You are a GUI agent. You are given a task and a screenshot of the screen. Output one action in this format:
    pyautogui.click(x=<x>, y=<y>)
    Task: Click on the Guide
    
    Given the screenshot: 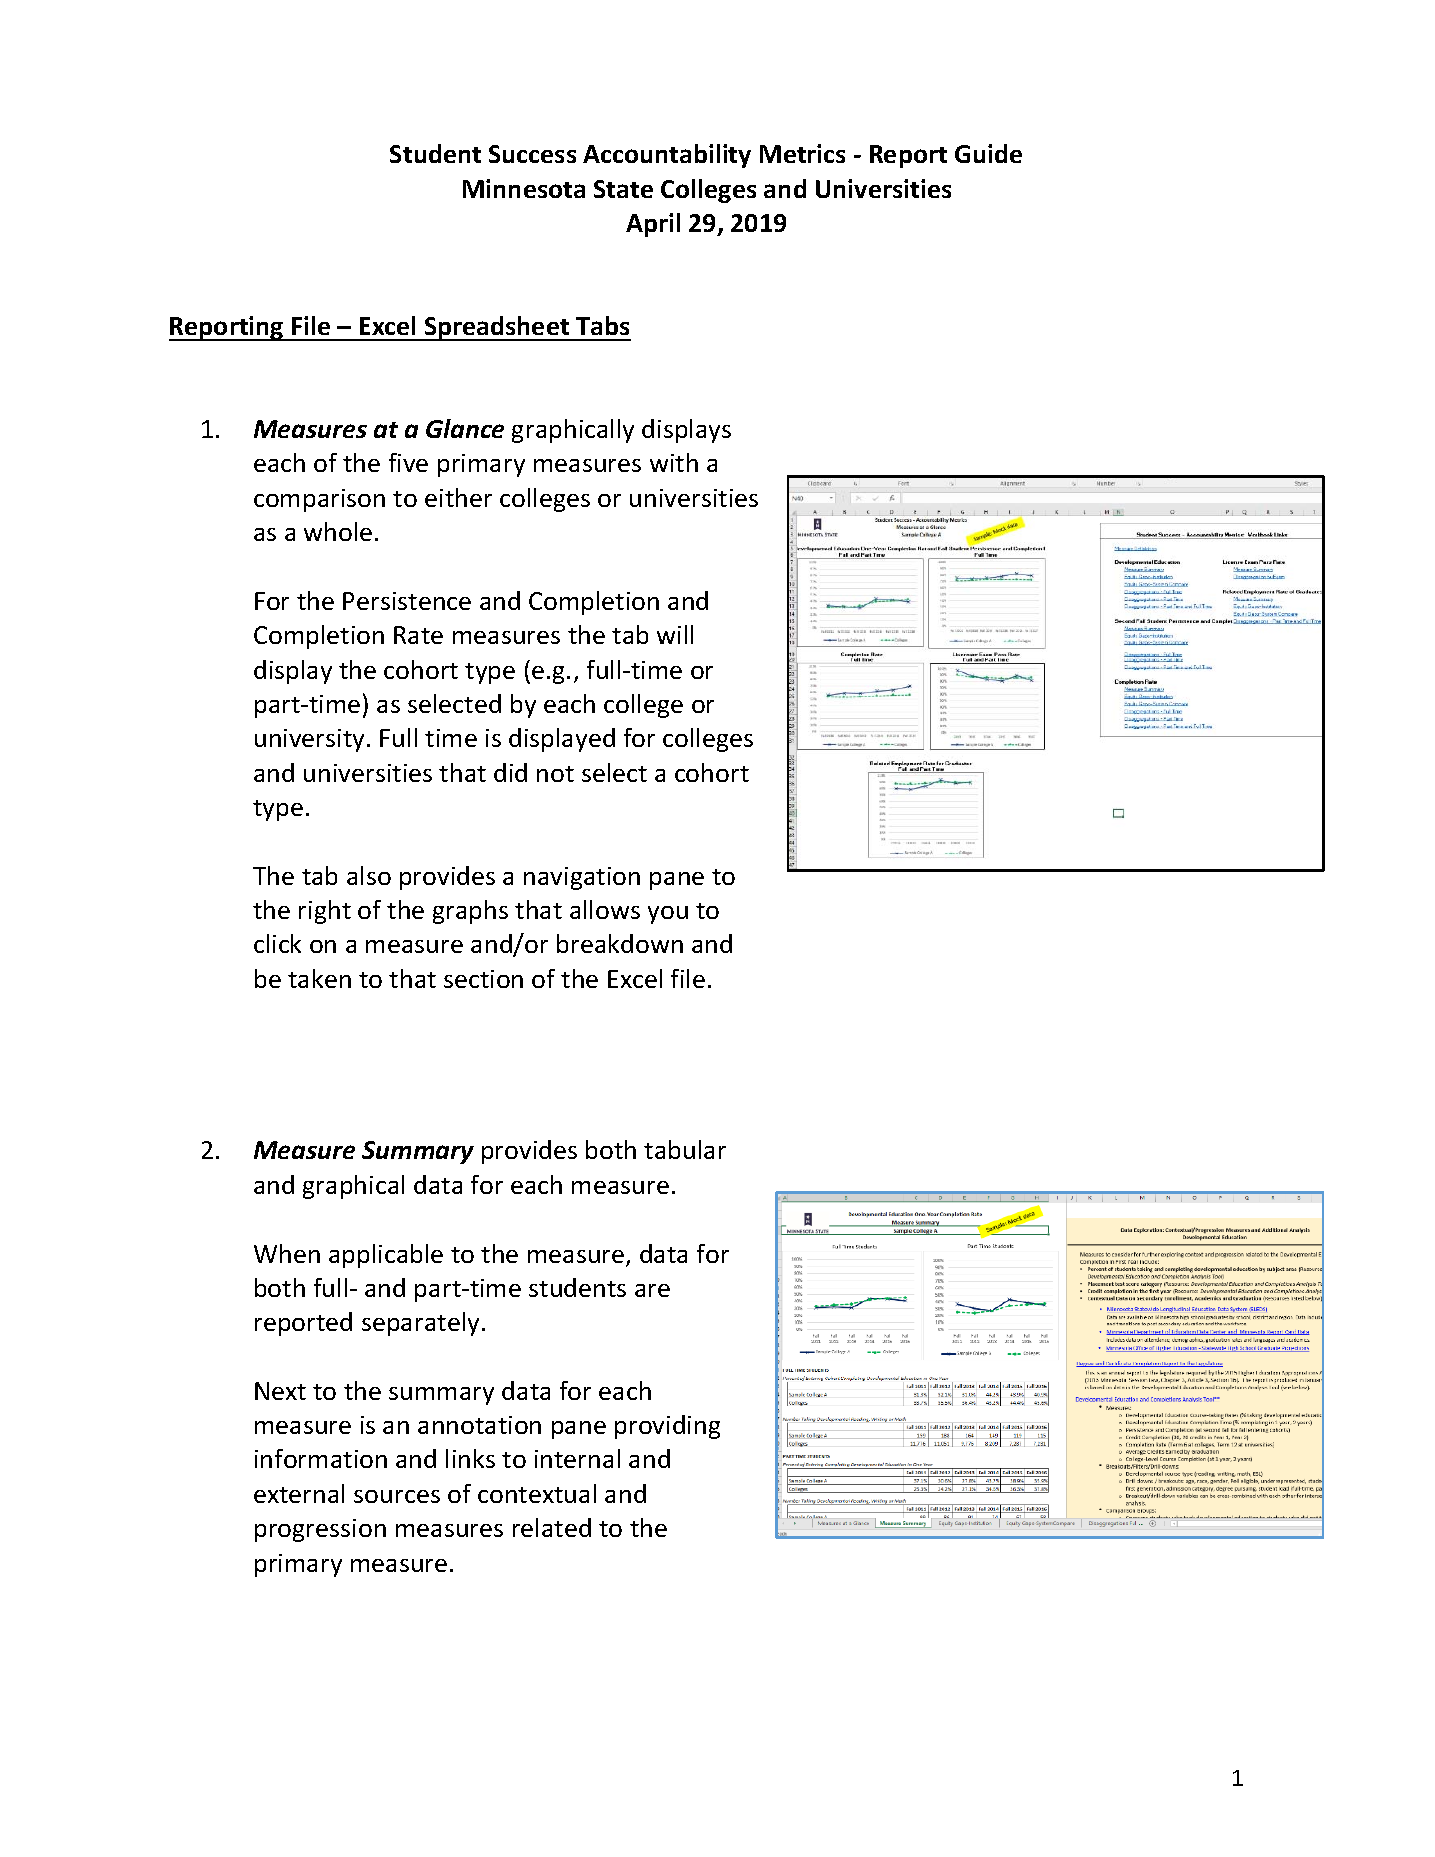 What is the action you would take?
    pyautogui.click(x=988, y=153)
